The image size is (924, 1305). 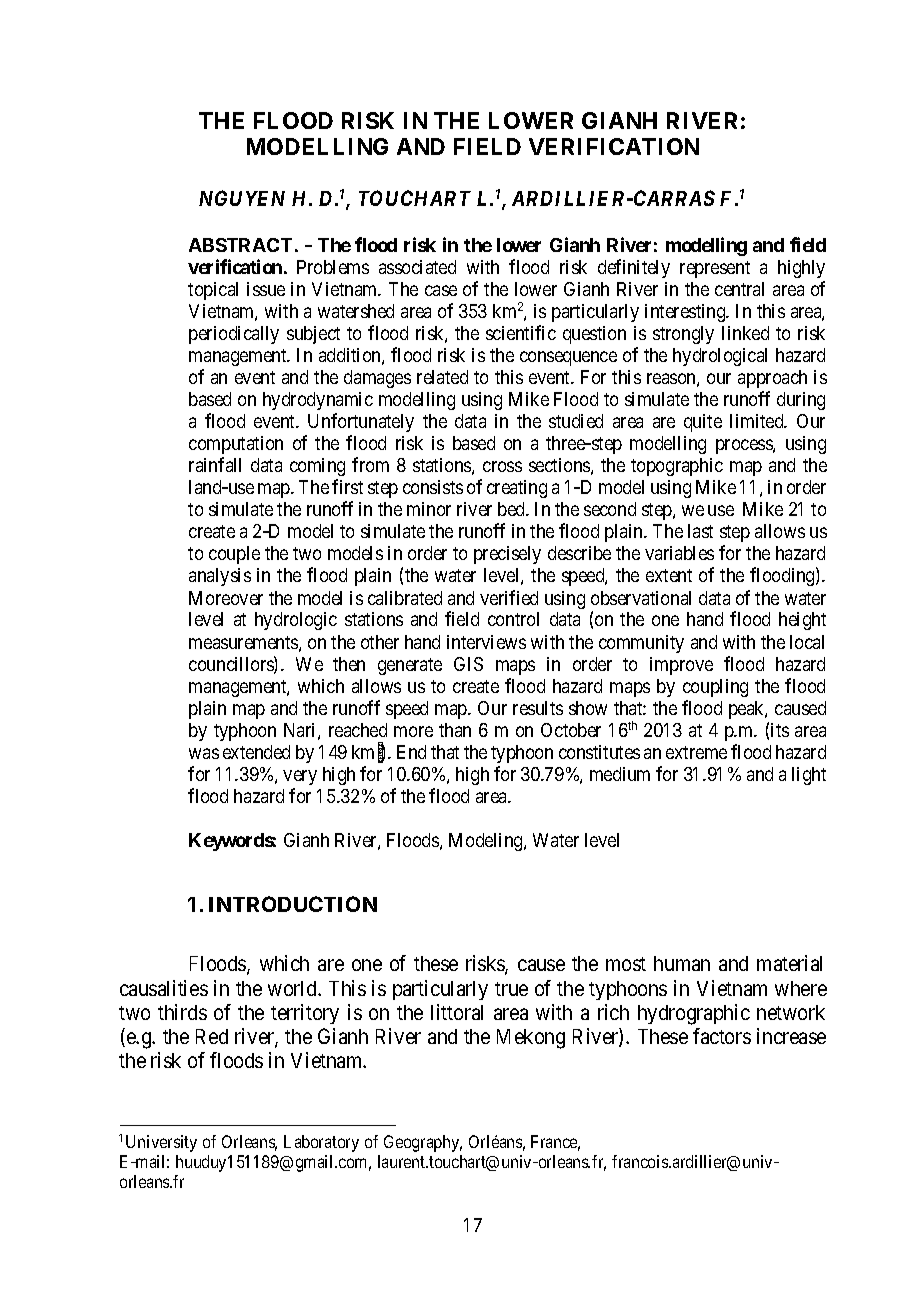 I want to click on related, so click(x=442, y=377).
